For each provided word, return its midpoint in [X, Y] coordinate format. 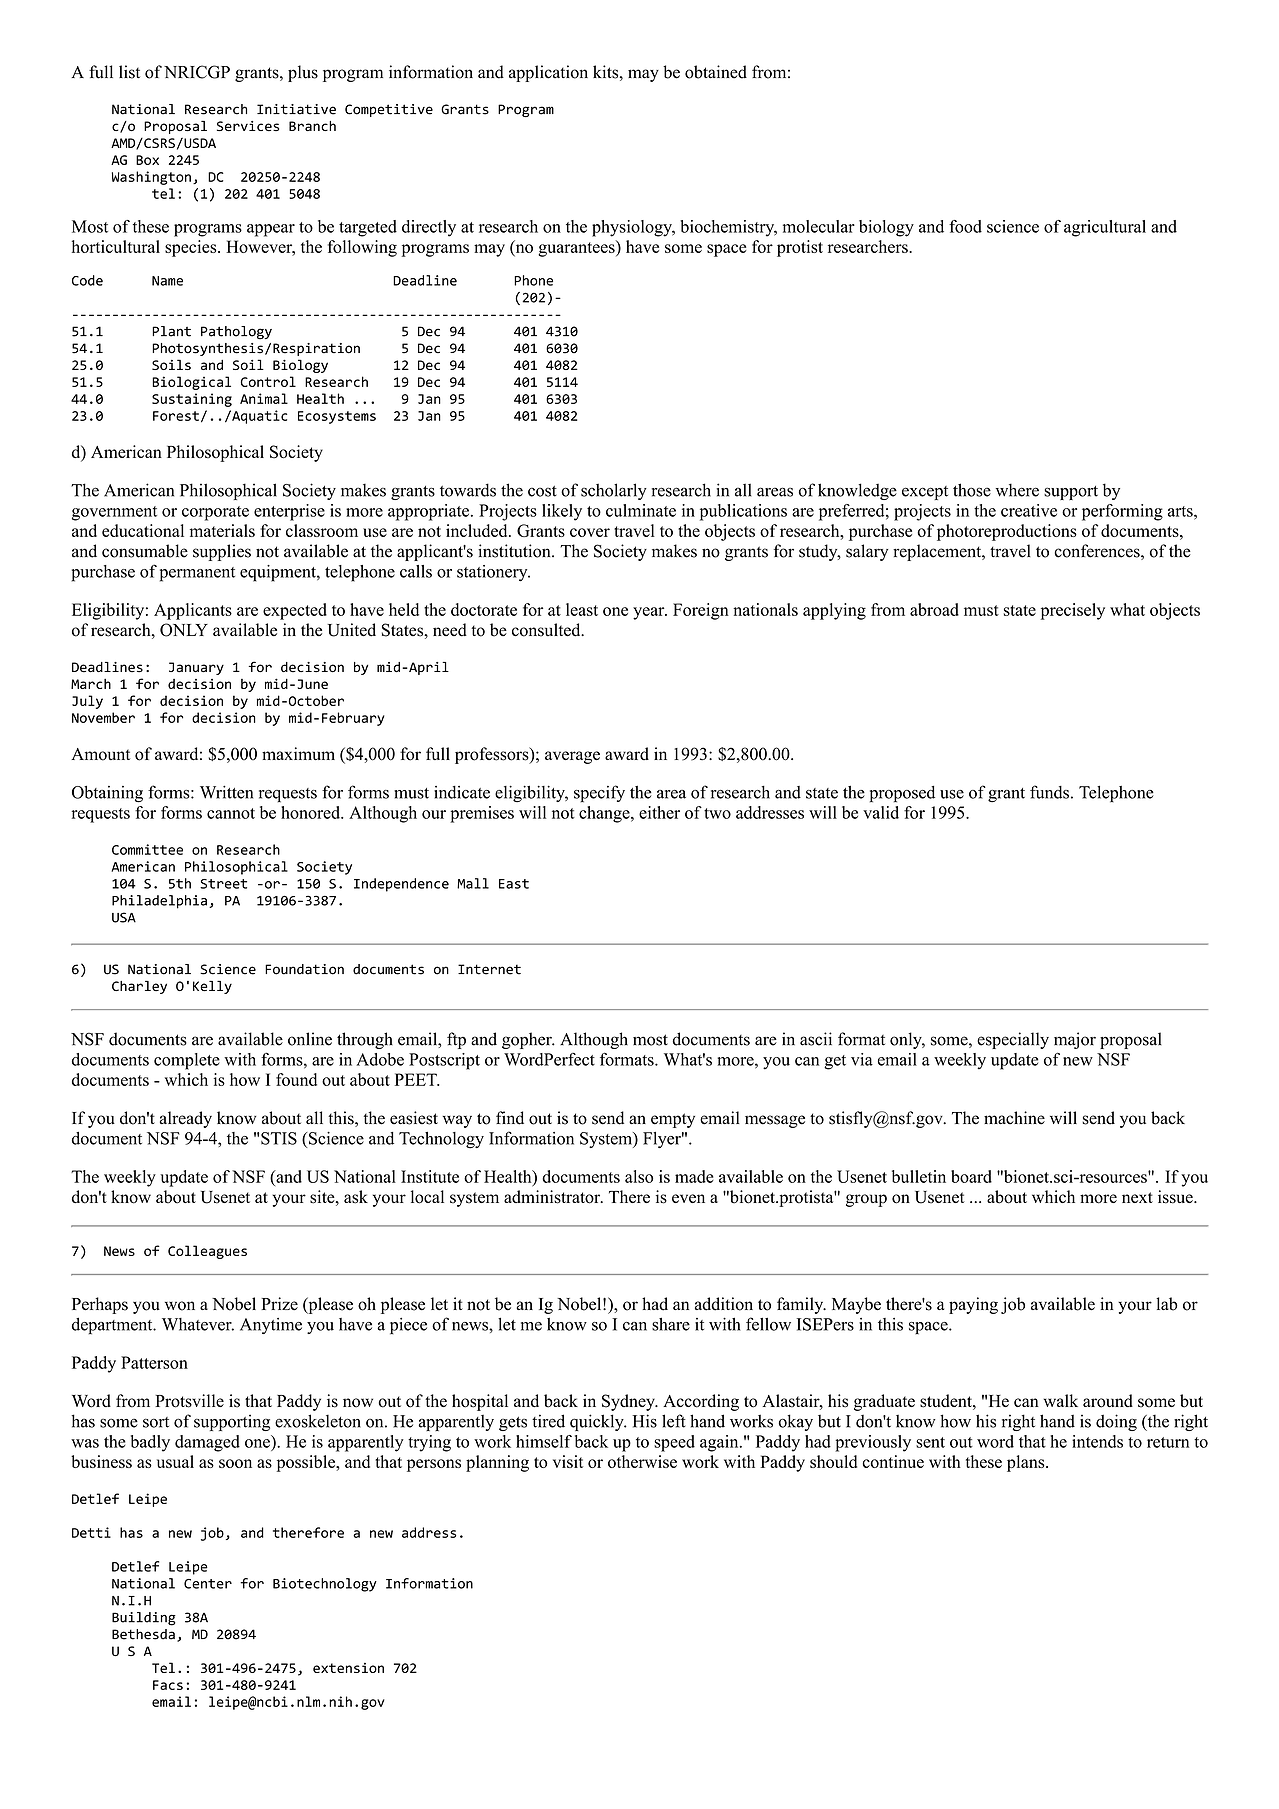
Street [223, 884]
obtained [716, 72]
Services [248, 126]
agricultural [1105, 228]
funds [1049, 792]
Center [208, 1584]
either [659, 812]
